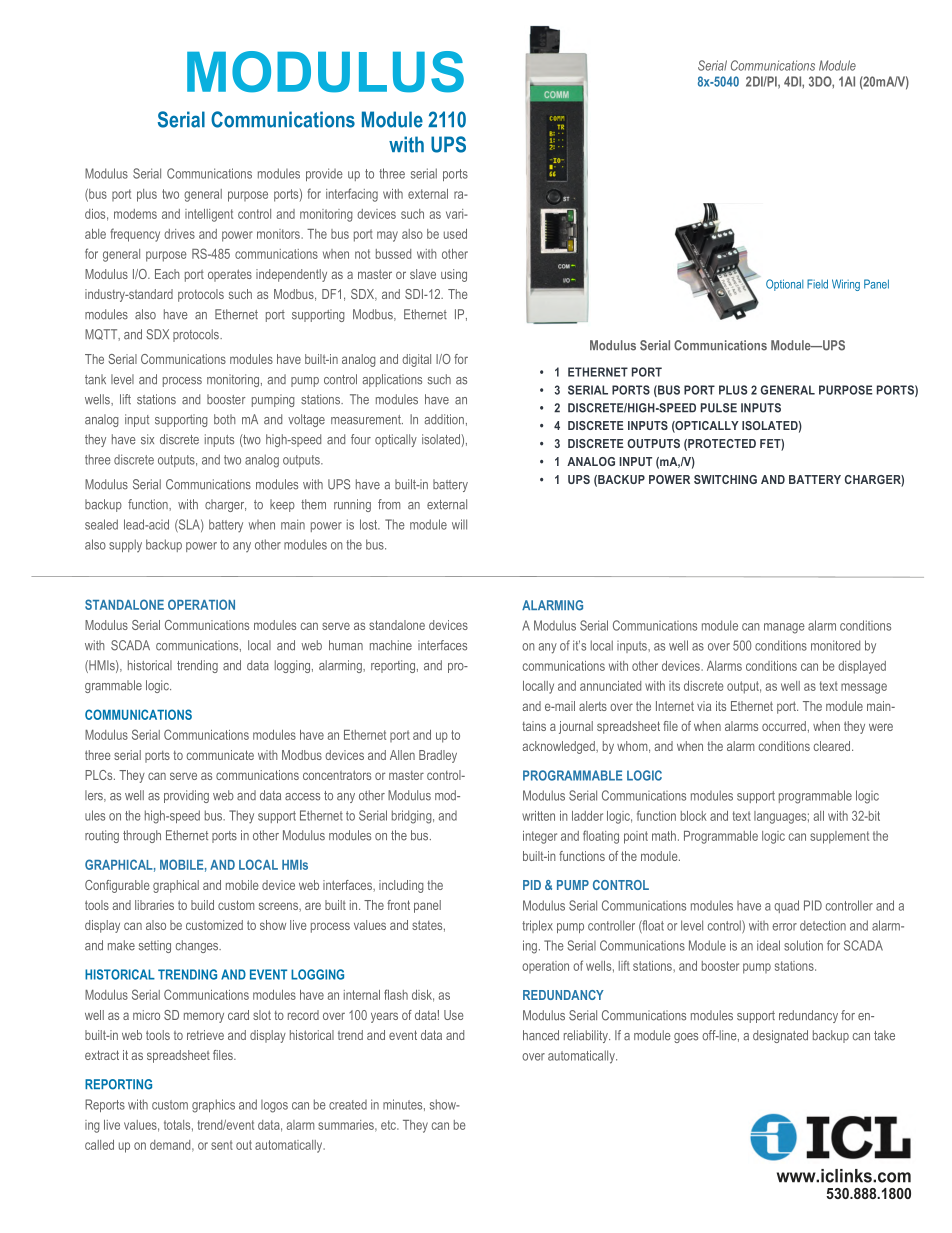 This screenshot has height=1233, width=952. Describe the element at coordinates (780, 1036) in the screenshot. I see `designated` at that location.
